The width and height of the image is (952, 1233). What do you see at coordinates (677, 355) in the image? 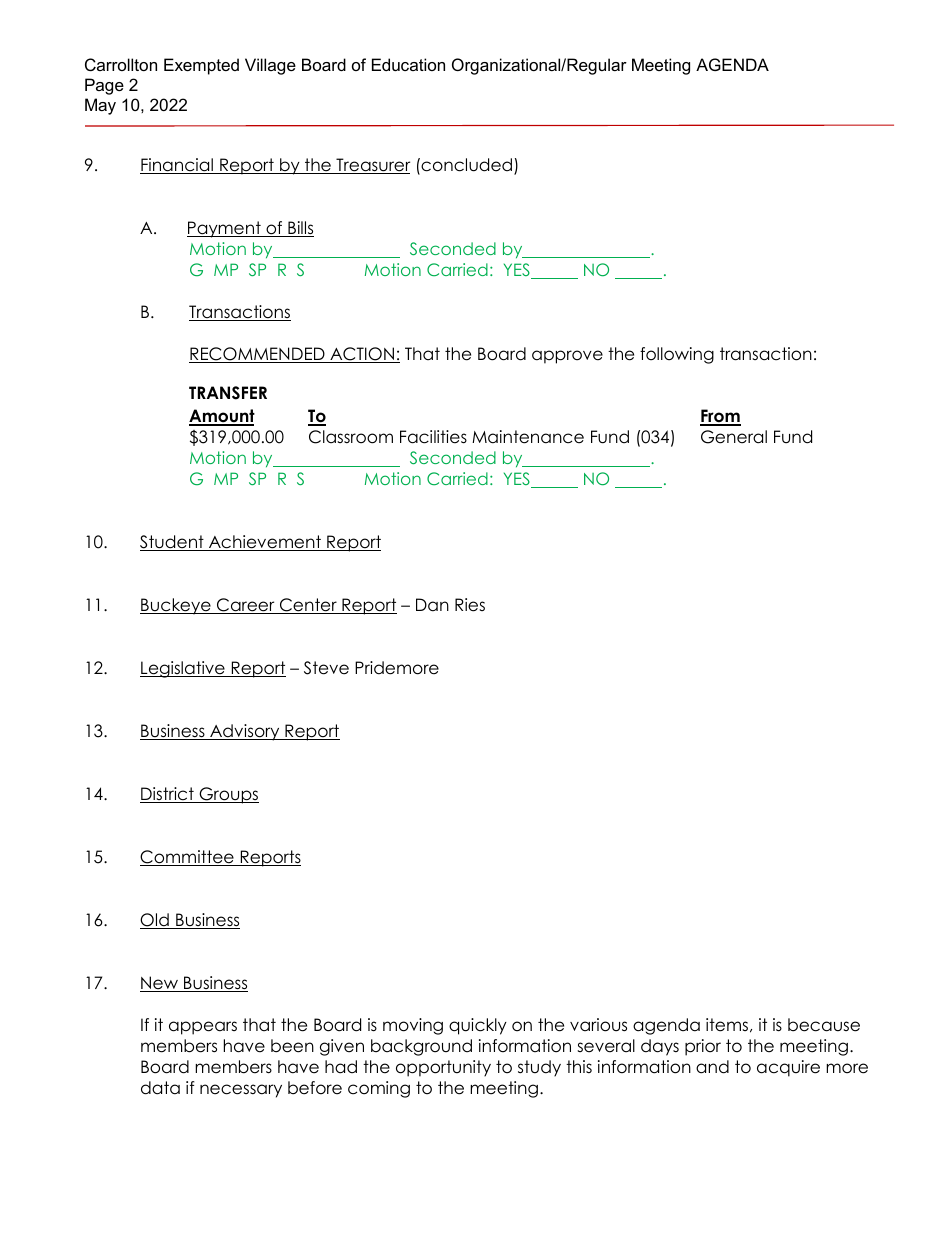
I see `following` at bounding box center [677, 355].
